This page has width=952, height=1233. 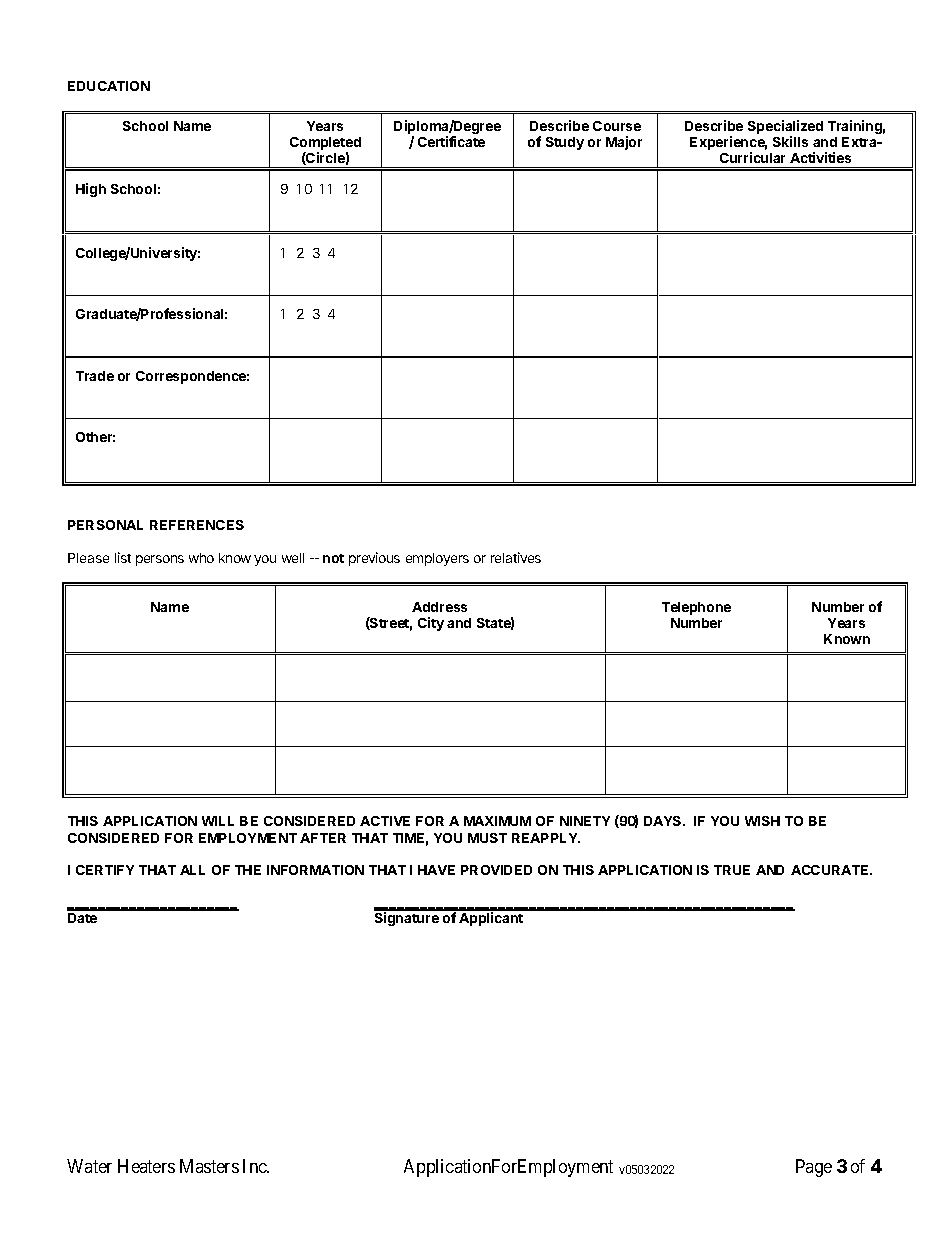 What do you see at coordinates (160, 560) in the page?
I see `persons` at bounding box center [160, 560].
